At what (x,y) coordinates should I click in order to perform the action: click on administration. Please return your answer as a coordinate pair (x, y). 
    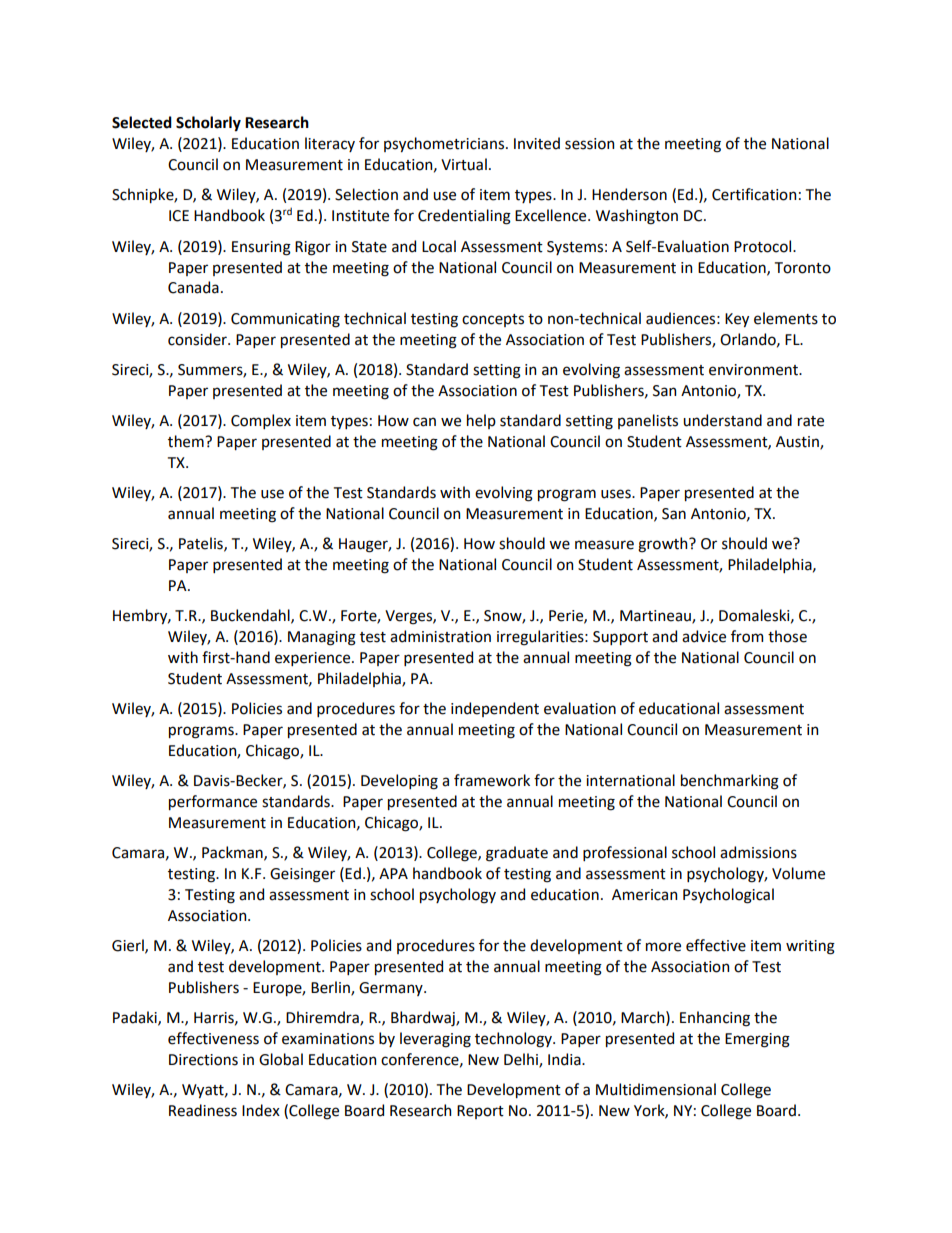
    Looking at the image, I should click on (440, 636).
